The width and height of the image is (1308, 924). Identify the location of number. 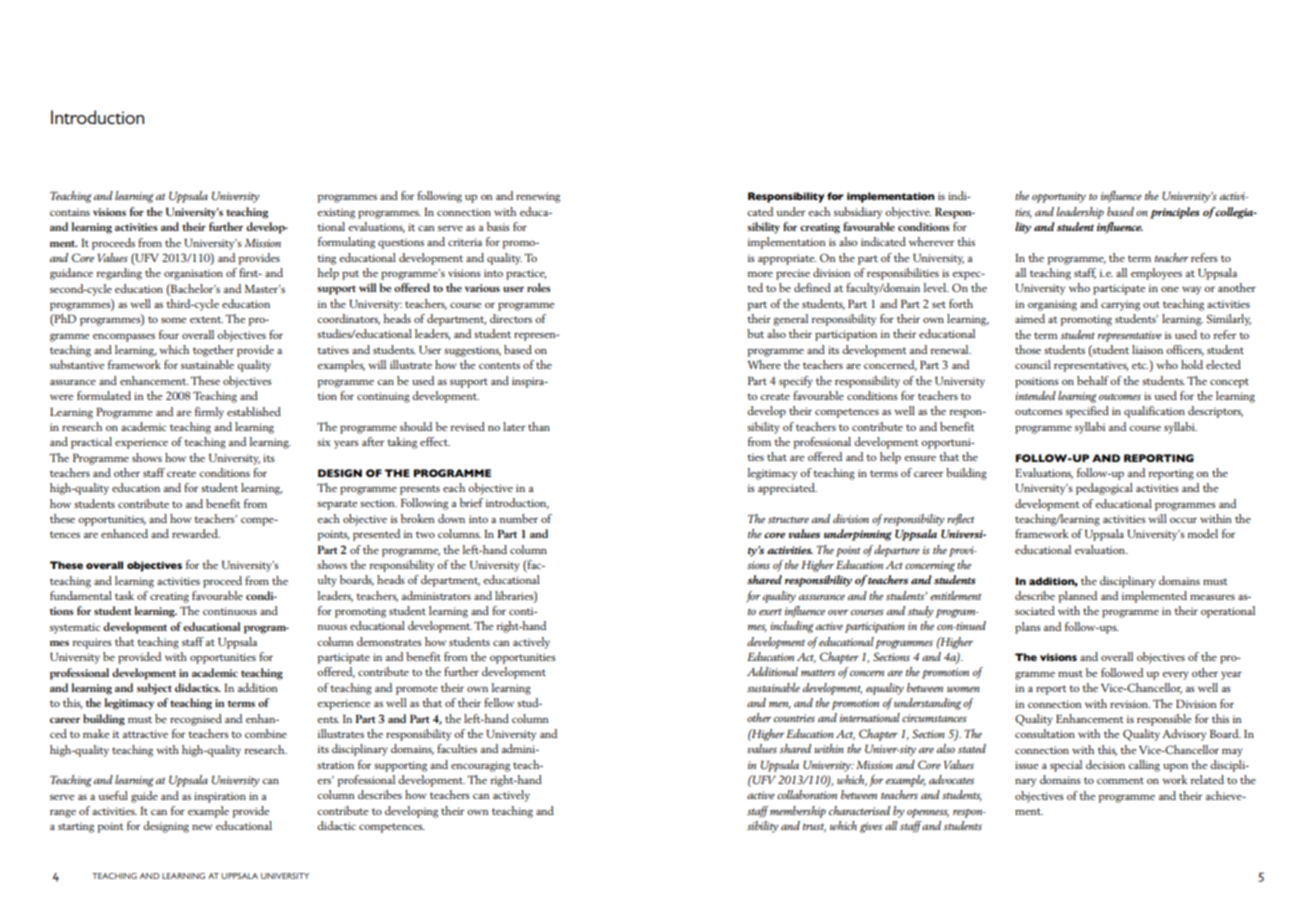
(518, 518).
